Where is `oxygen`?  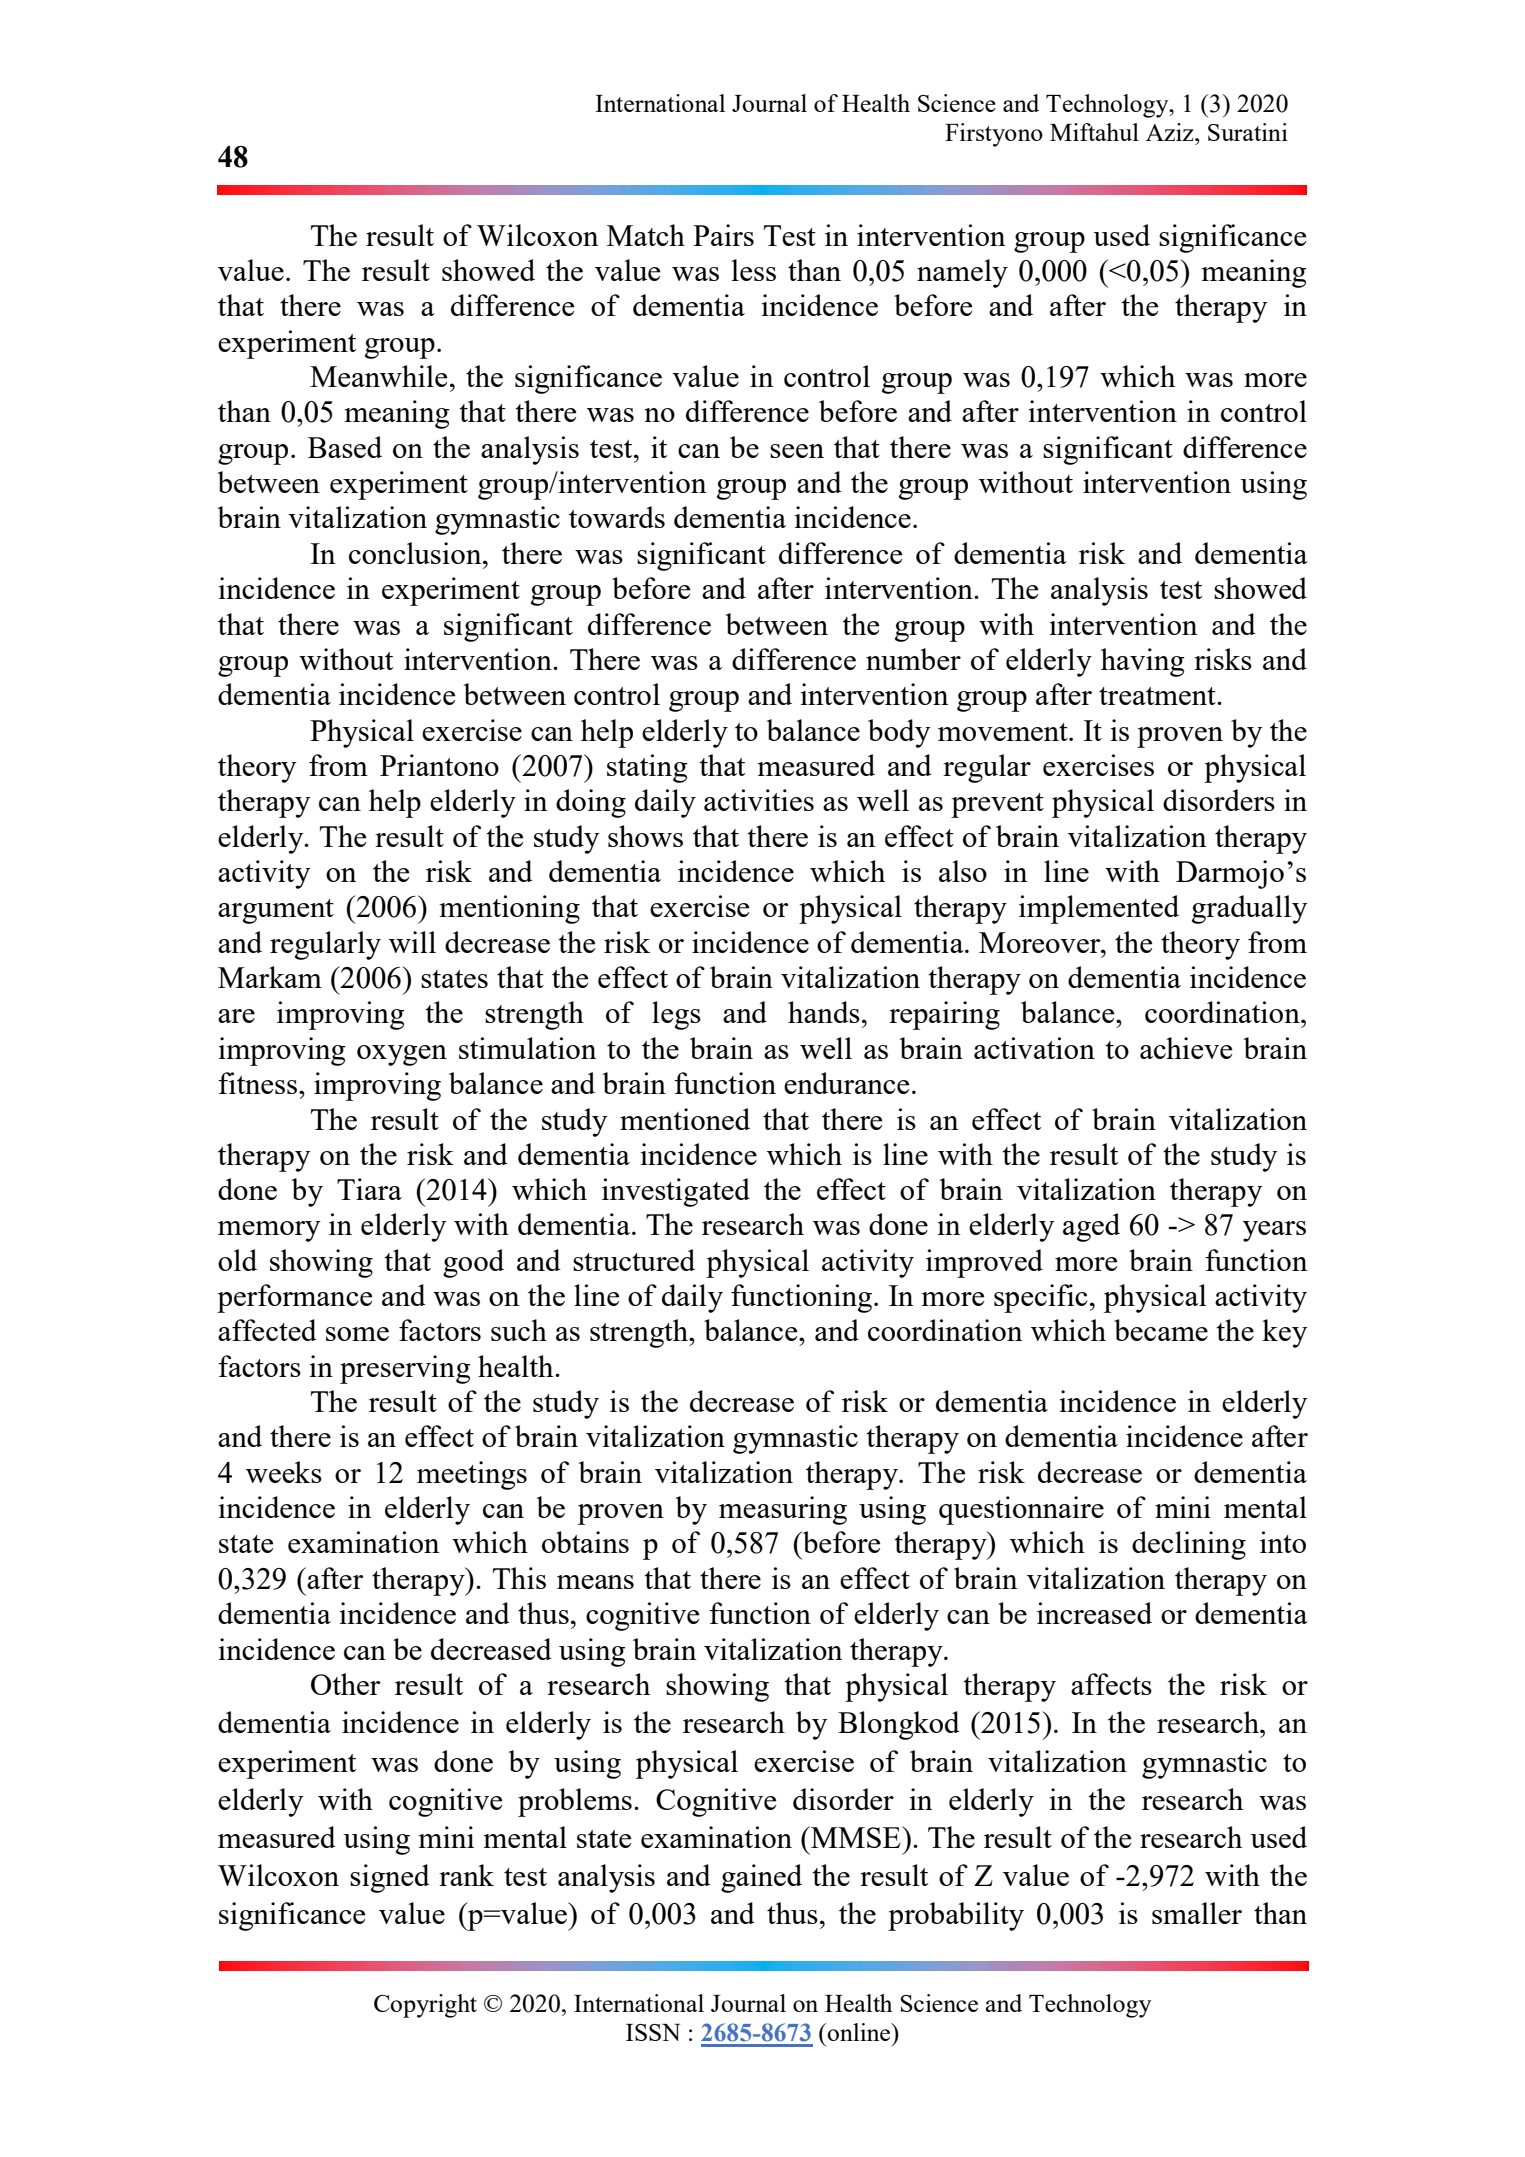
oxygen is located at coordinates (402, 1055).
